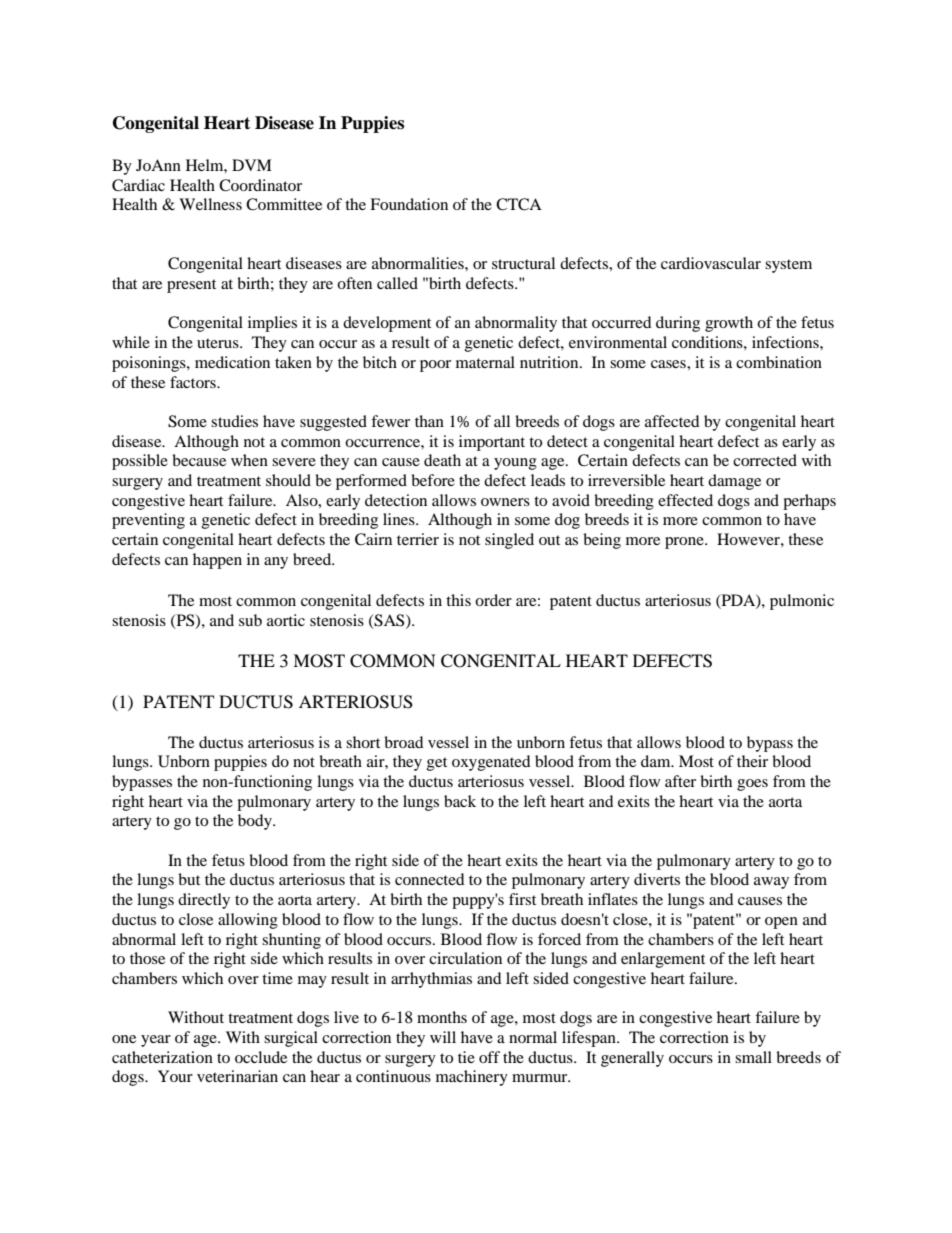 The height and width of the image is (1233, 952). I want to click on when, so click(249, 460).
